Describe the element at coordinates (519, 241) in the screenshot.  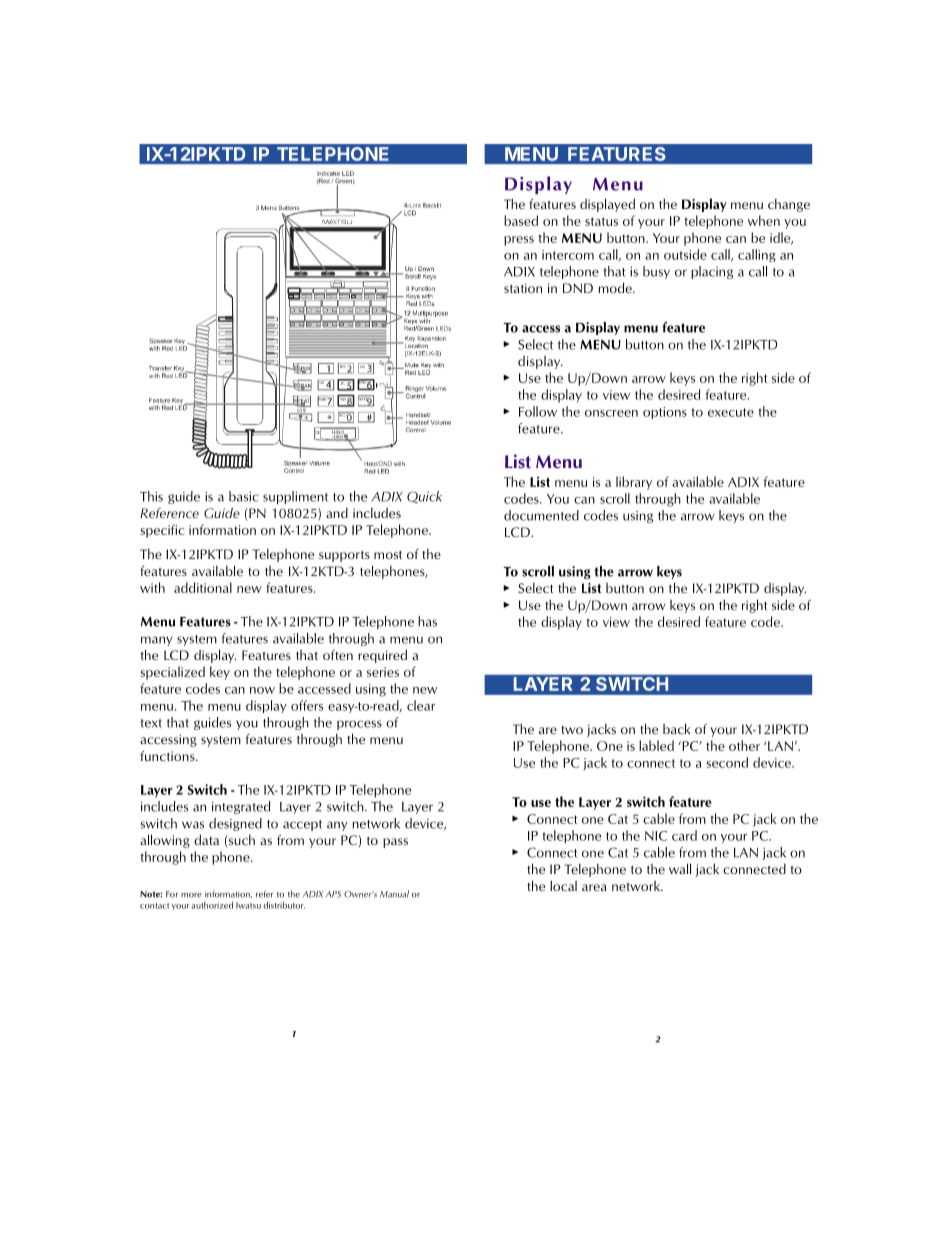
I see `press` at that location.
